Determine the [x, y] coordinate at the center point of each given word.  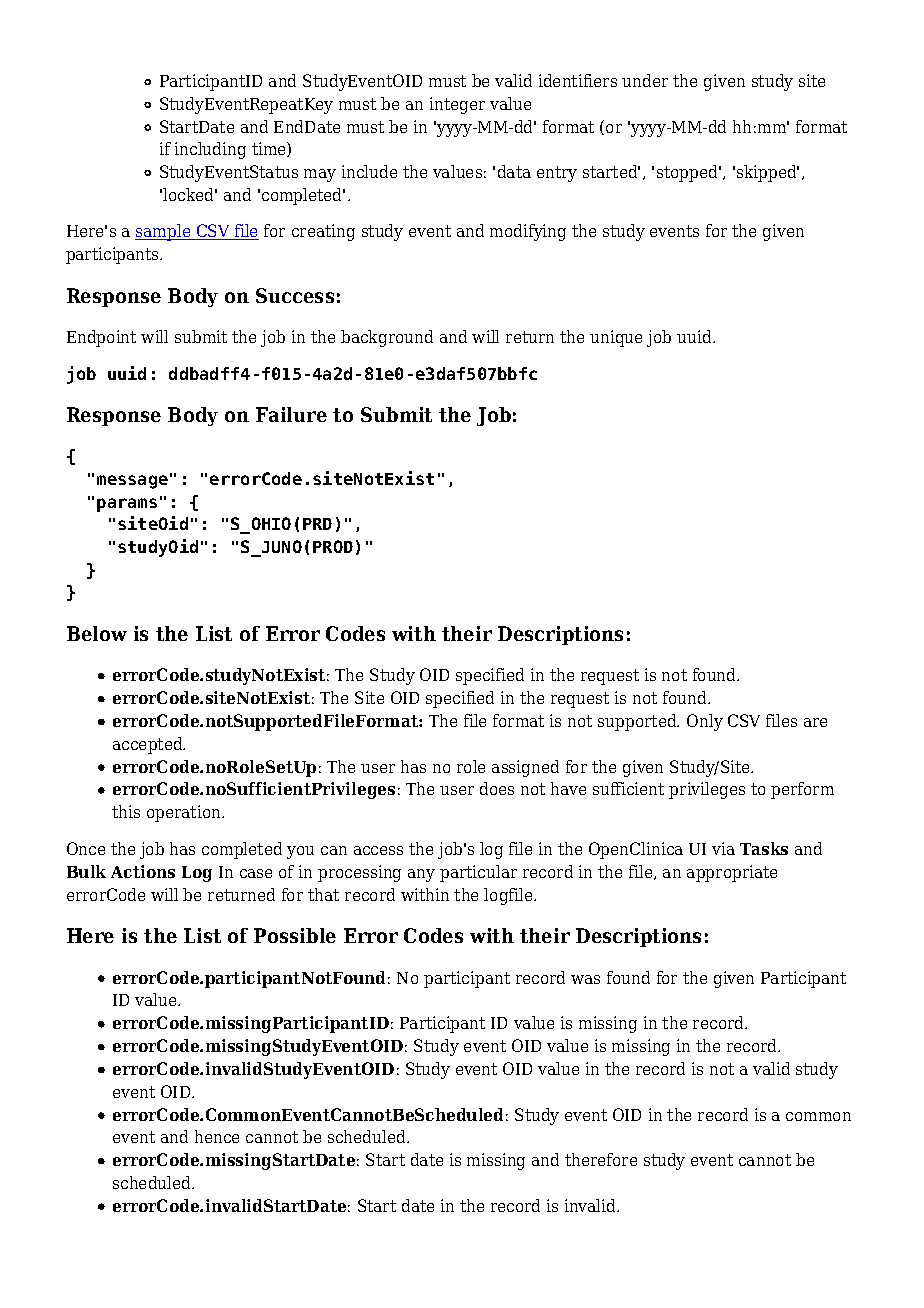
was [585, 979]
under [645, 80]
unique [616, 338]
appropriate [732, 873]
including [210, 150]
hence [217, 1136]
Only [705, 722]
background [387, 338]
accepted [149, 745]
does [497, 788]
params [127, 505]
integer [457, 105]
